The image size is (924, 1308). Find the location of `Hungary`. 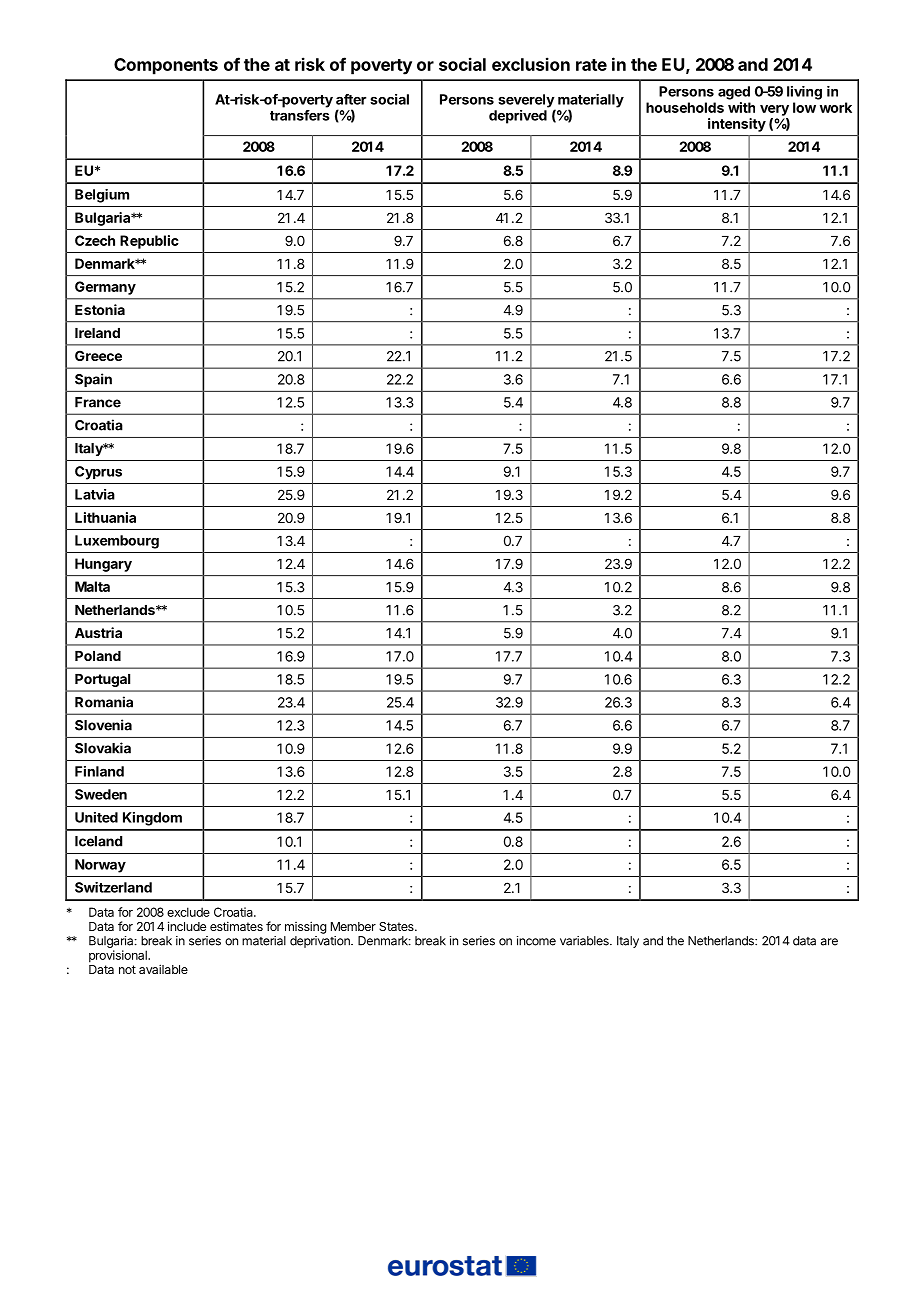

Hungary is located at coordinates (103, 565).
